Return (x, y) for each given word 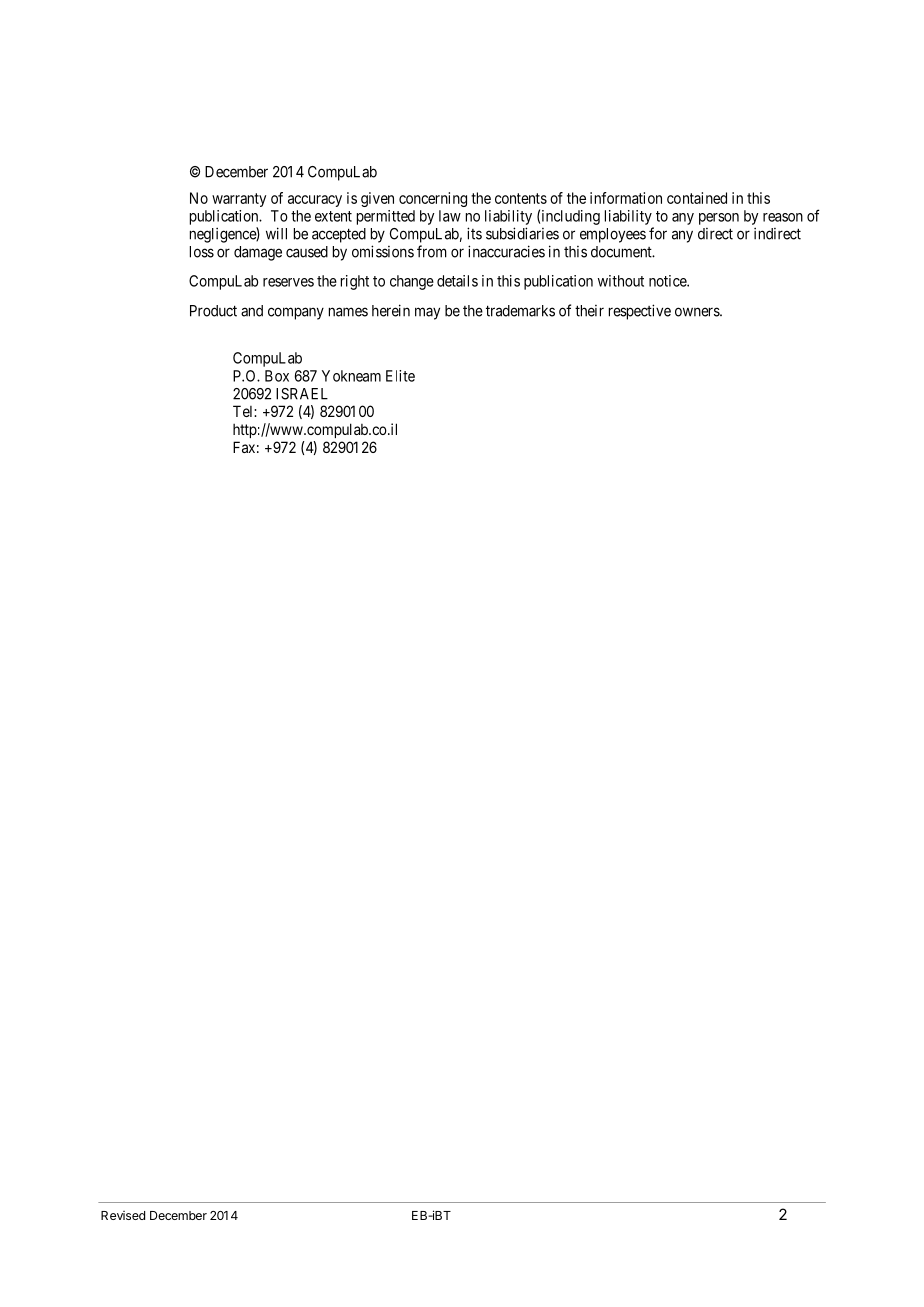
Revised (123, 1215)
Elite (400, 376)
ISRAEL (302, 394)
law (450, 216)
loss (202, 252)
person (719, 219)
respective (640, 312)
